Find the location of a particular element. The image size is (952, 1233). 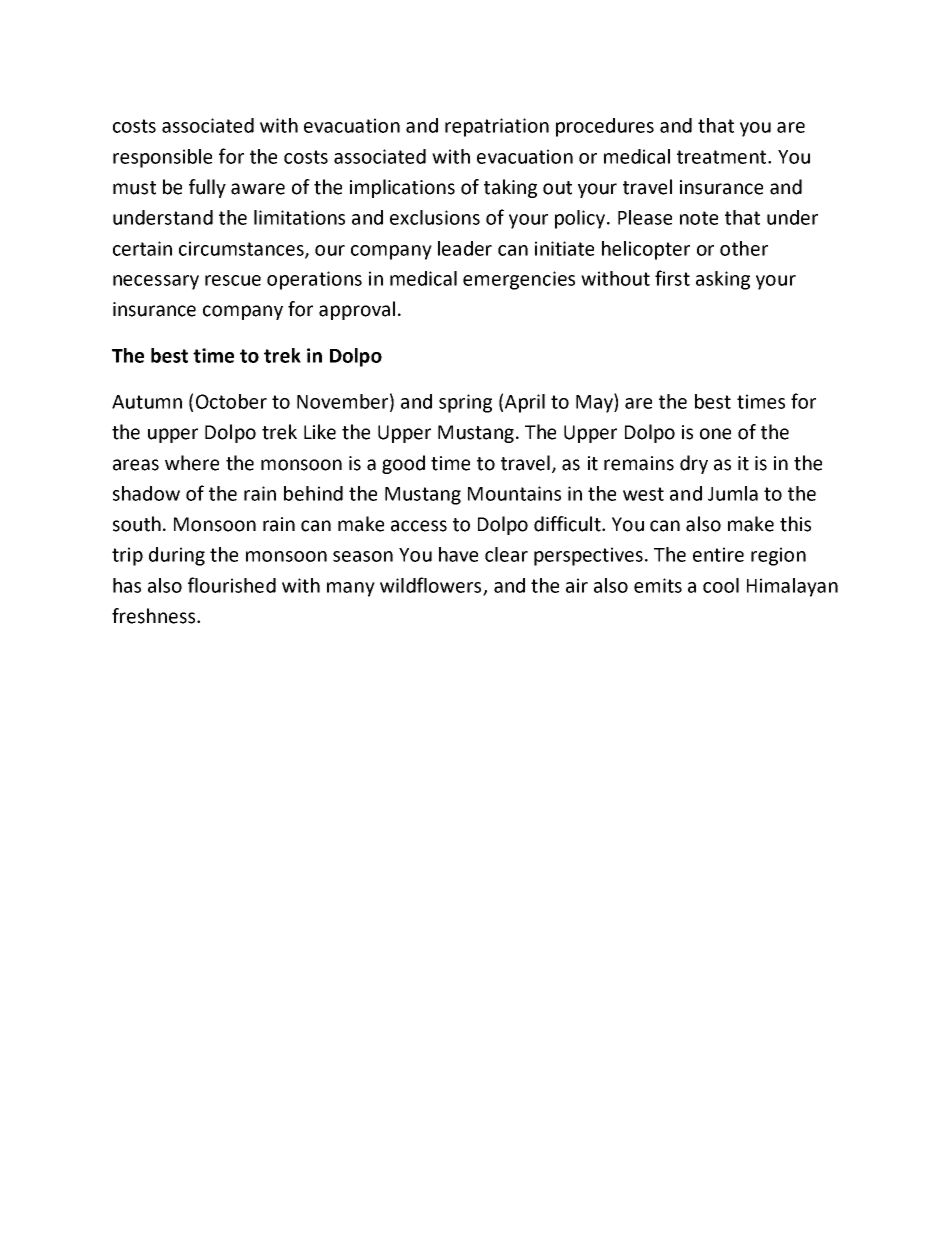

spring is located at coordinates (465, 403).
